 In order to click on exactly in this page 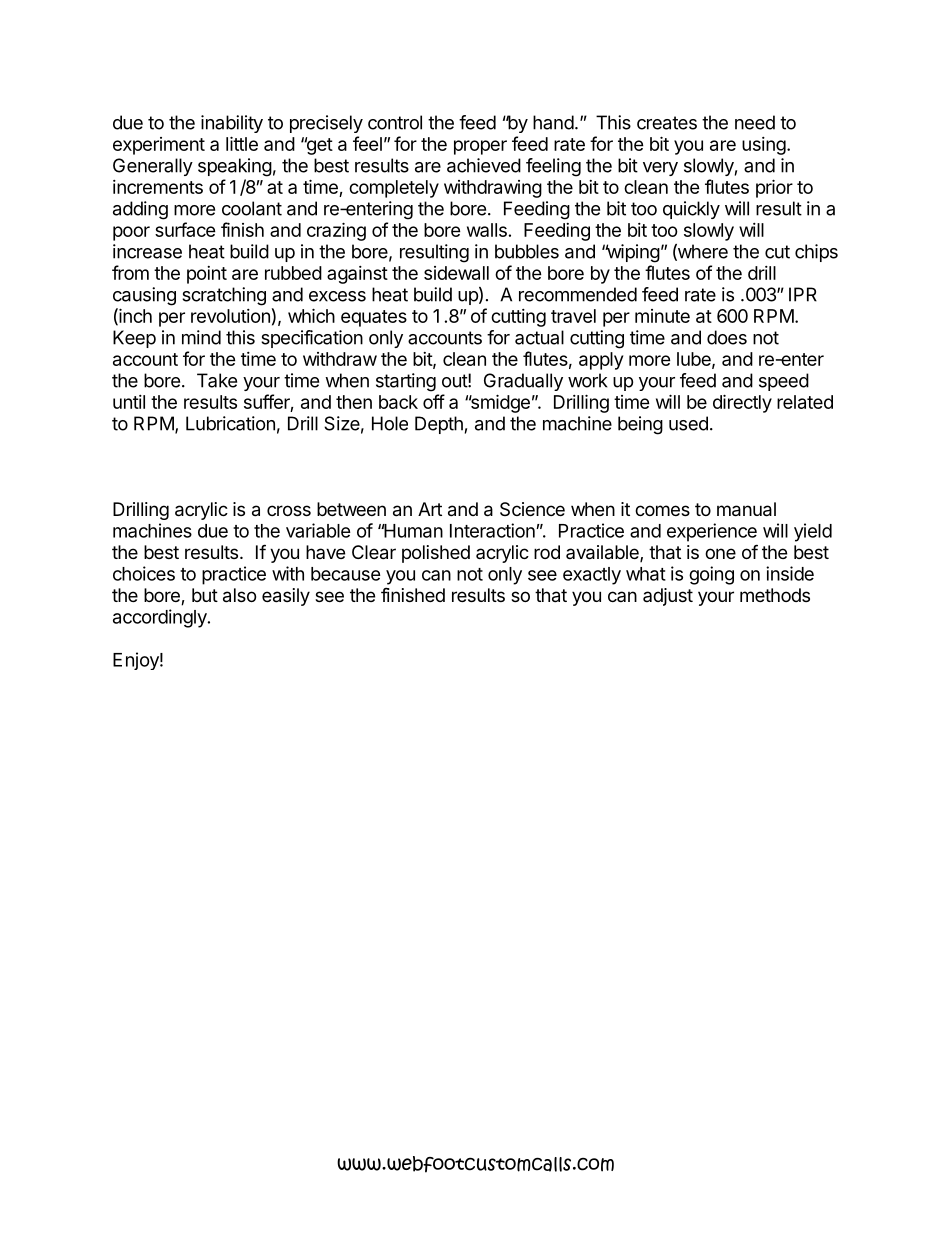, I will do `click(592, 576)`.
